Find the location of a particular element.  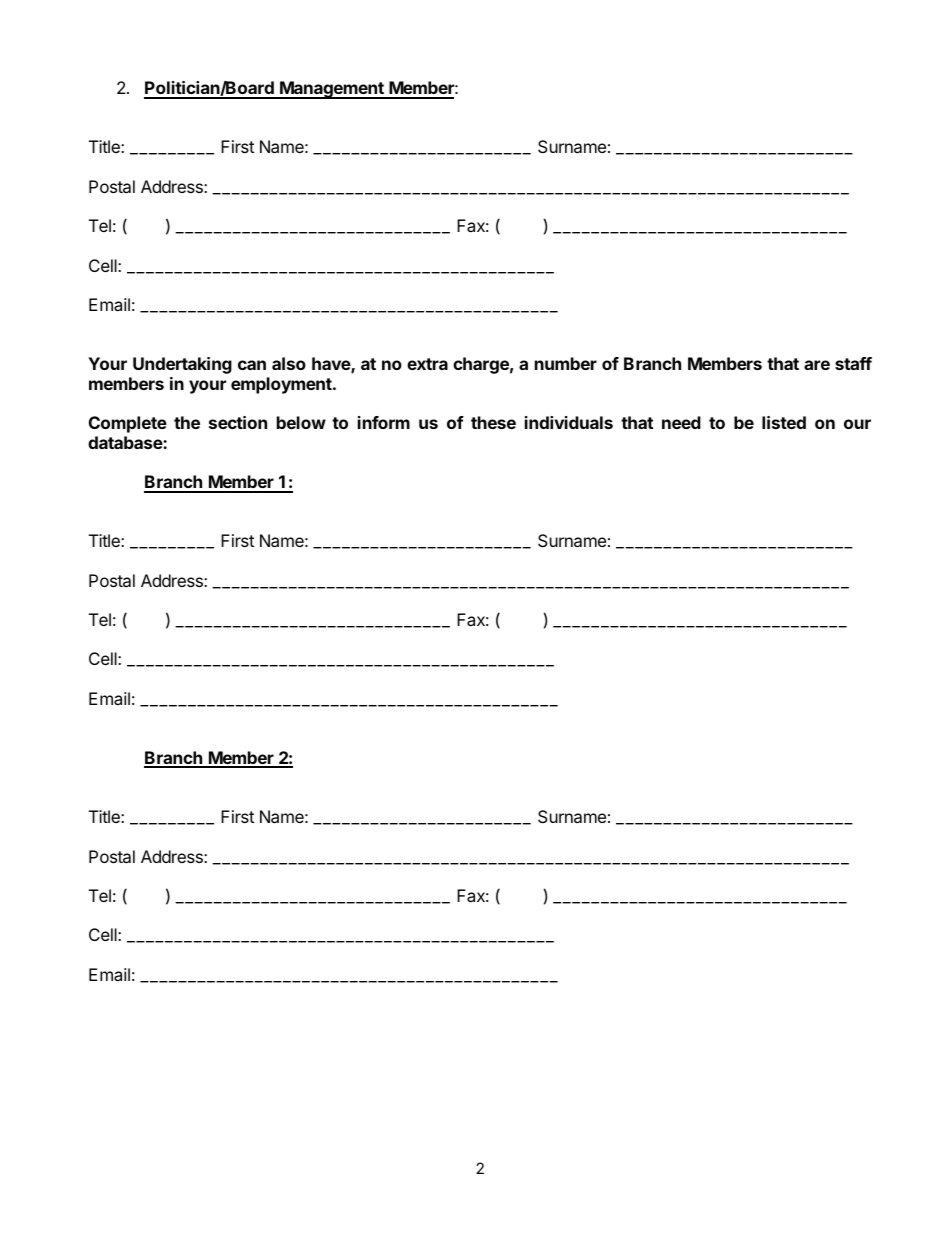

are is located at coordinates (817, 365).
